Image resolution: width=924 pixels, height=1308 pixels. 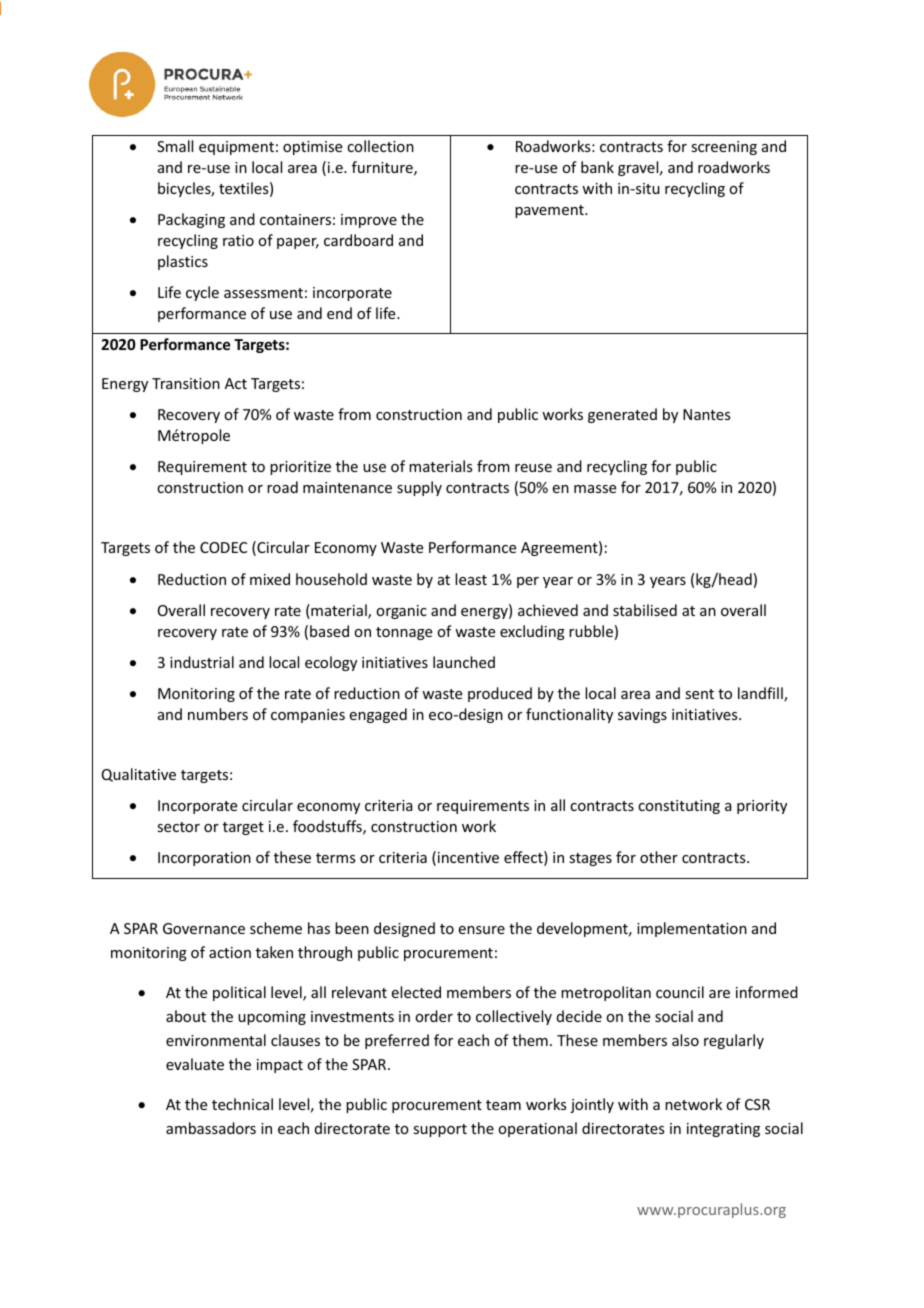 I want to click on technical, so click(x=242, y=1104).
